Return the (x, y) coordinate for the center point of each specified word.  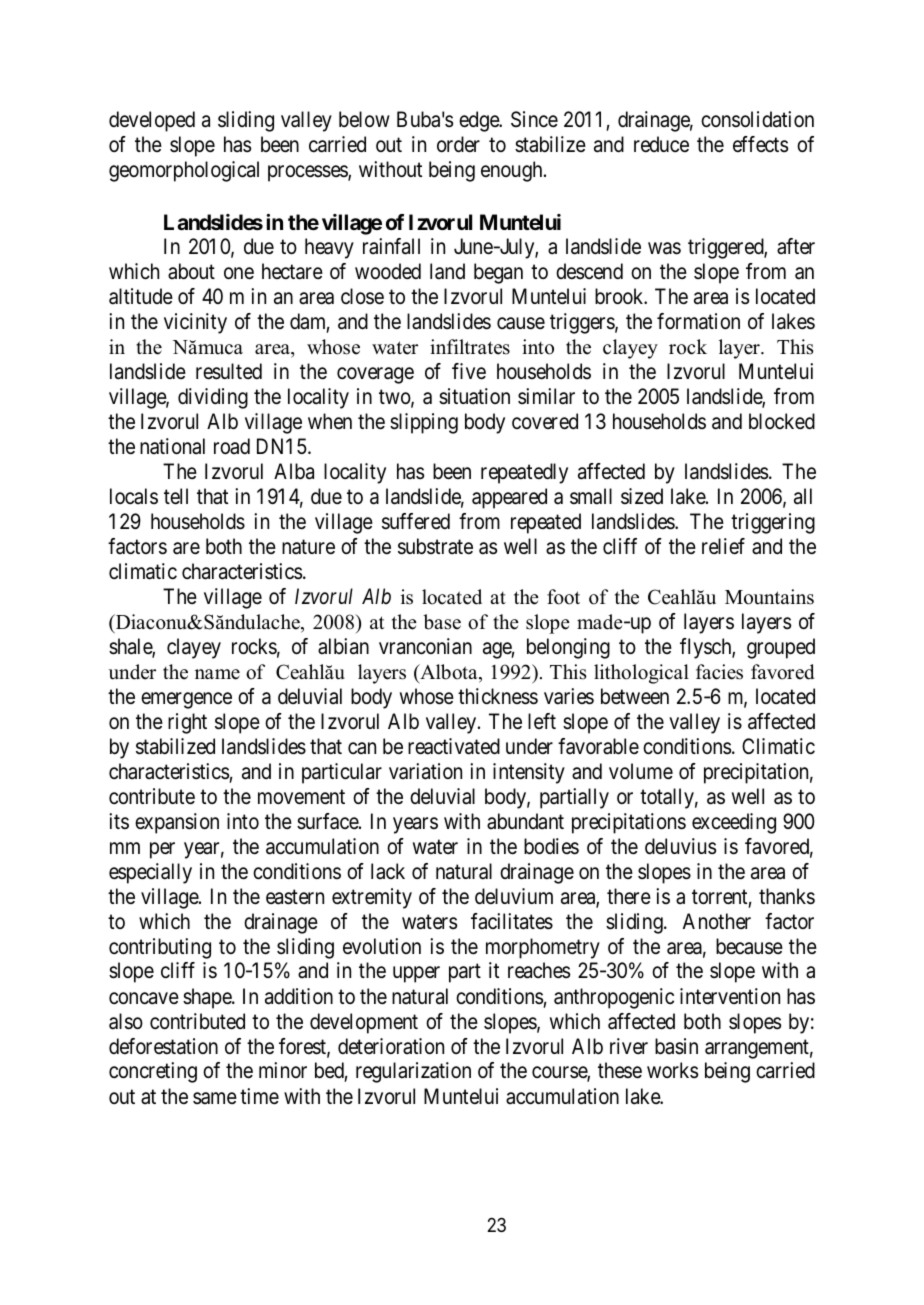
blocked (782, 421)
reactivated (454, 746)
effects (760, 144)
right (187, 723)
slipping (424, 423)
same (215, 1098)
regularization (413, 1072)
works (672, 1070)
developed (152, 121)
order (458, 144)
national (172, 446)
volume (641, 771)
